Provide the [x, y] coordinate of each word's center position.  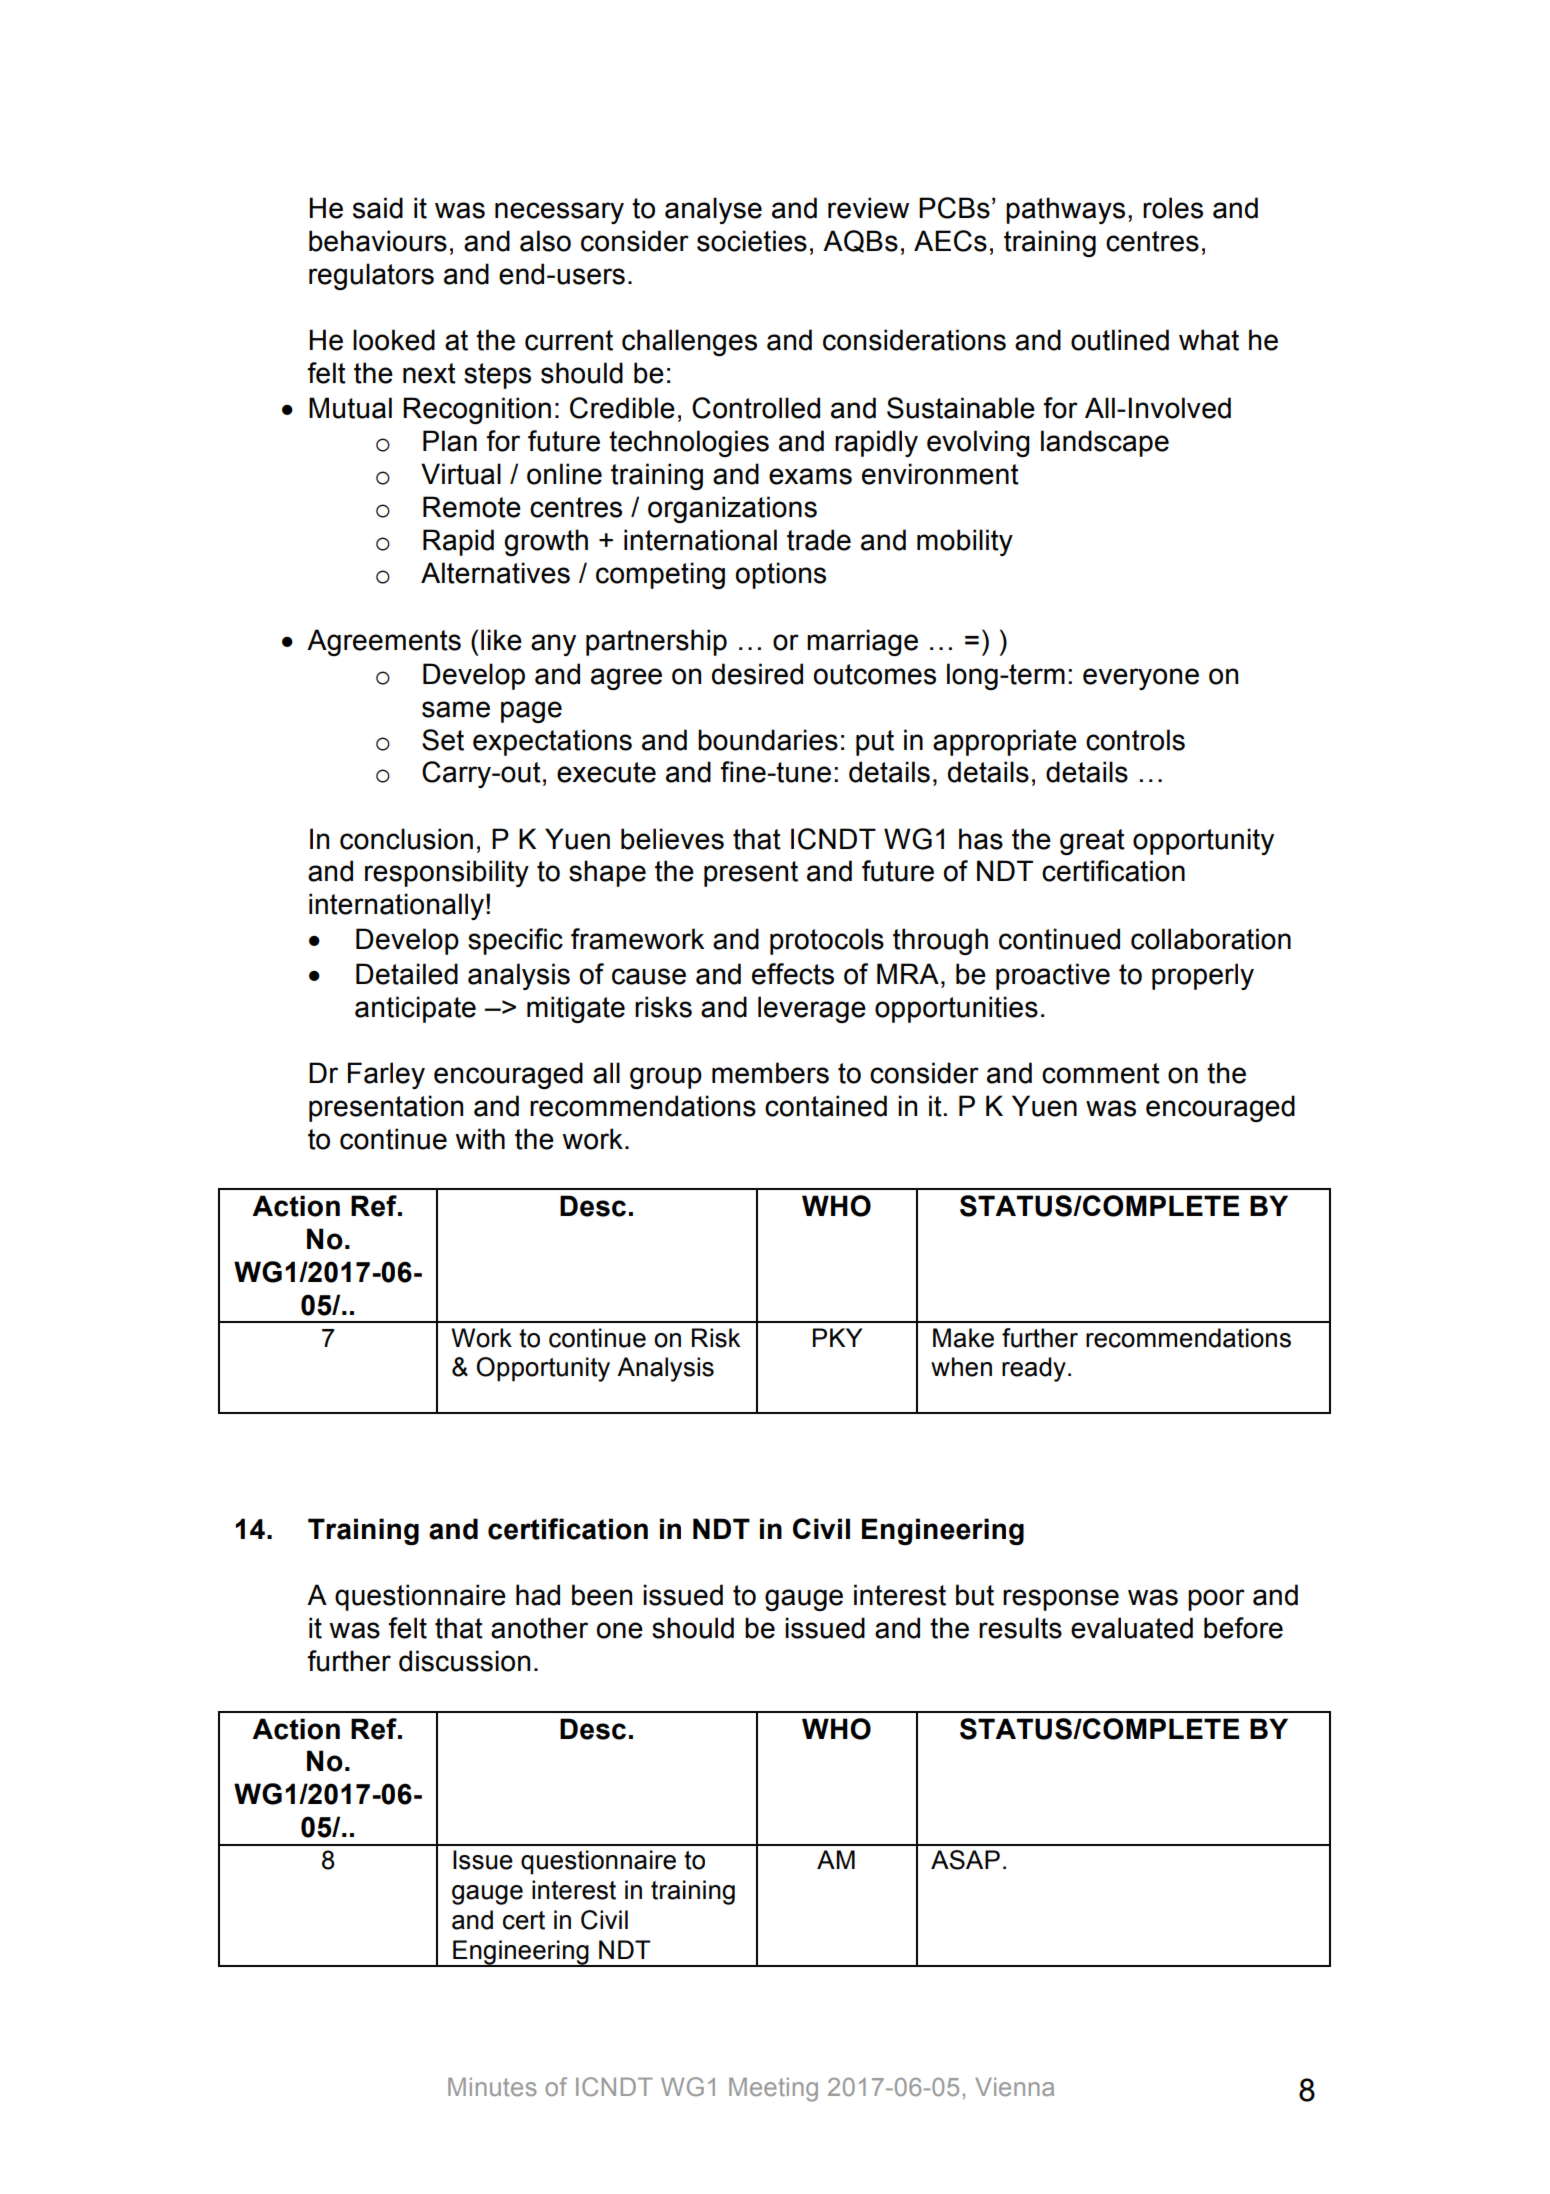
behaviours [378, 241]
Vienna [1014, 2087]
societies [752, 241]
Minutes [492, 2087]
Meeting [773, 2090]
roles [1173, 208]
